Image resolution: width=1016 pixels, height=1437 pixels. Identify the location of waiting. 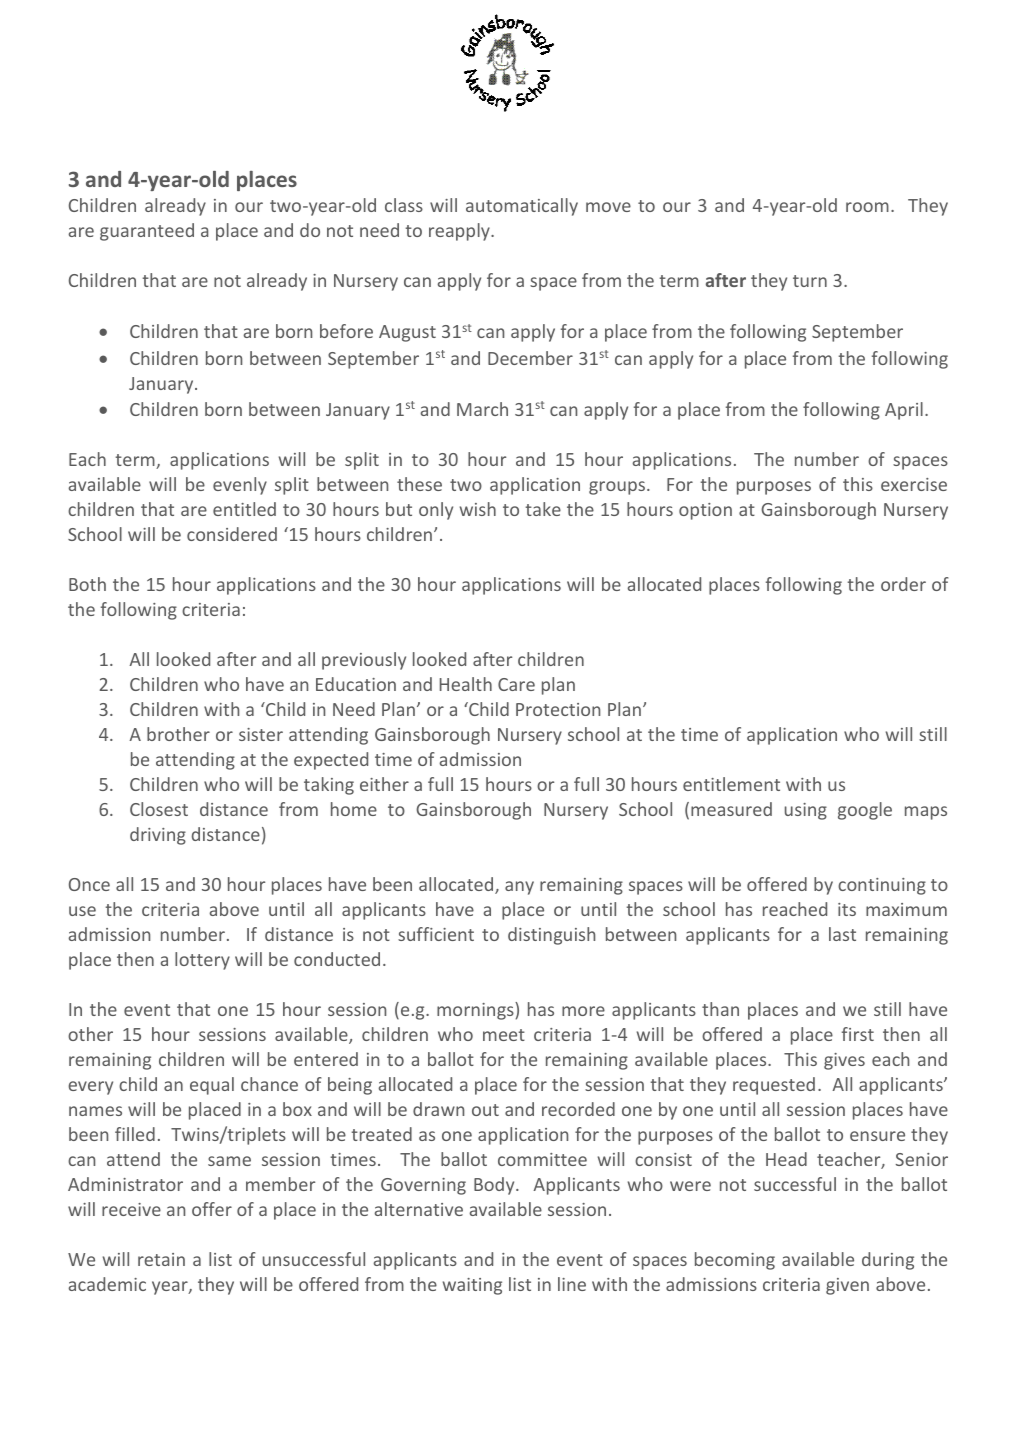
(472, 1286).
